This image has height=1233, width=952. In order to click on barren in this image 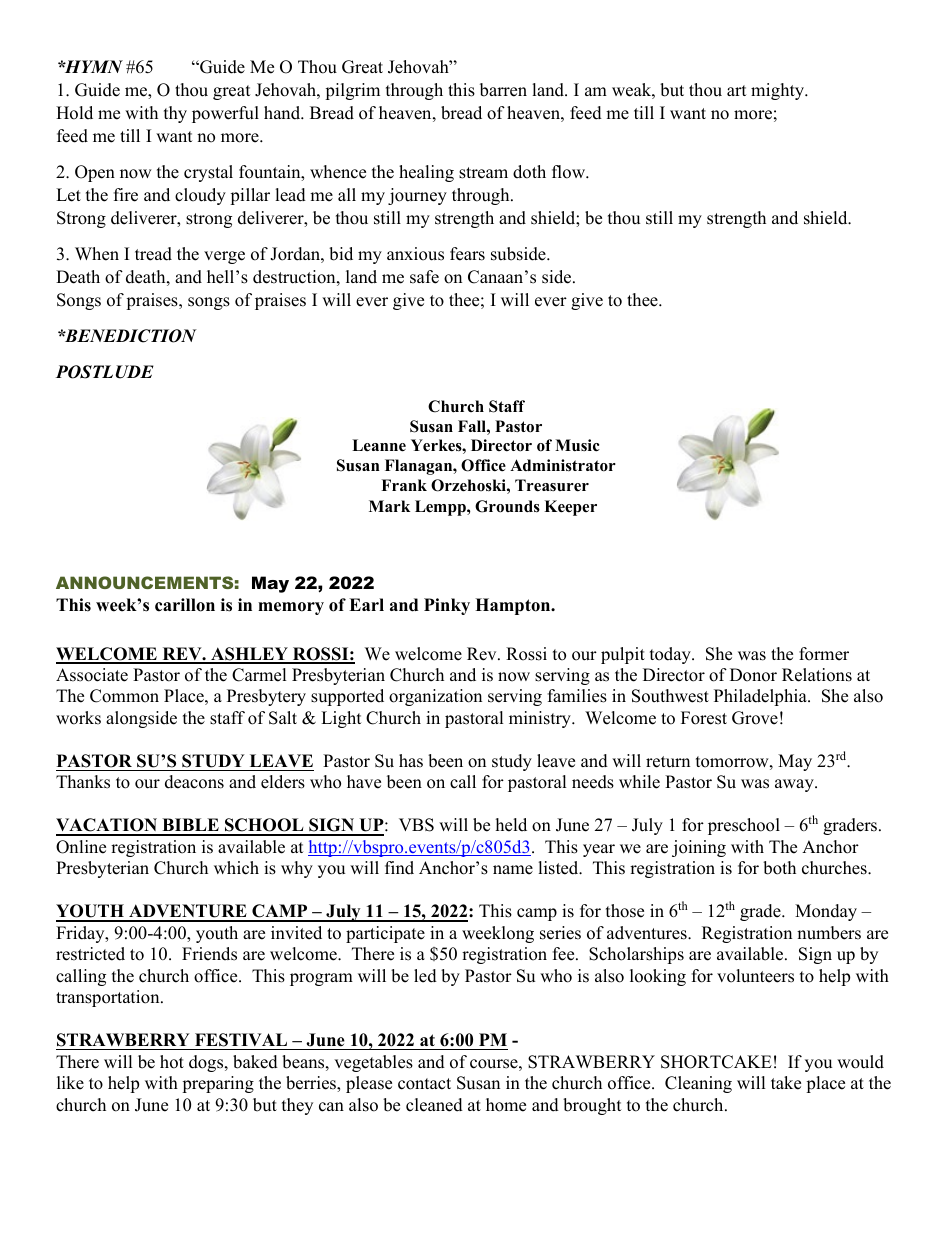, I will do `click(503, 90)`.
